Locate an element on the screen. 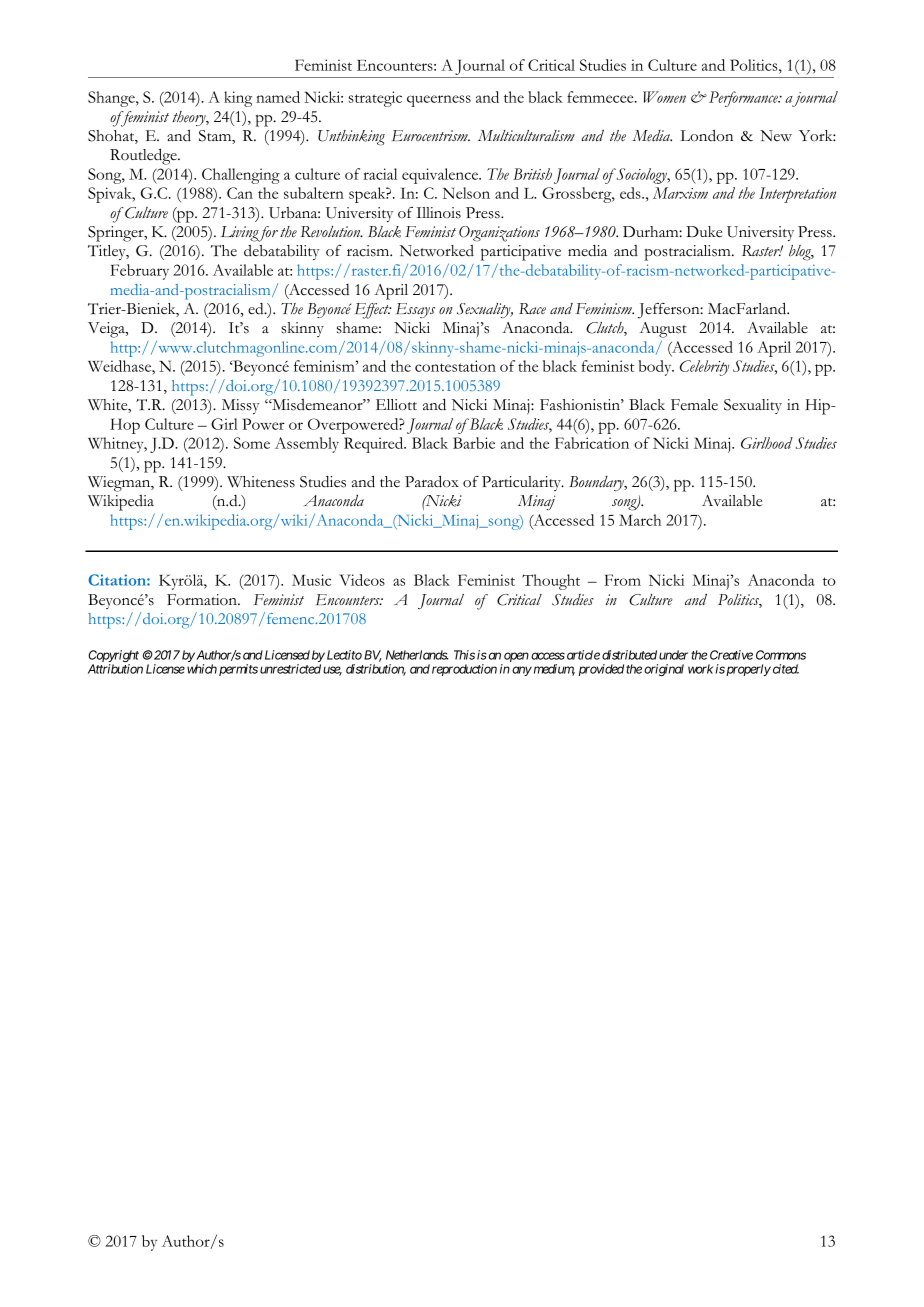 Image resolution: width=924 pixels, height=1307 pixels. This is located at coordinates (464, 655).
